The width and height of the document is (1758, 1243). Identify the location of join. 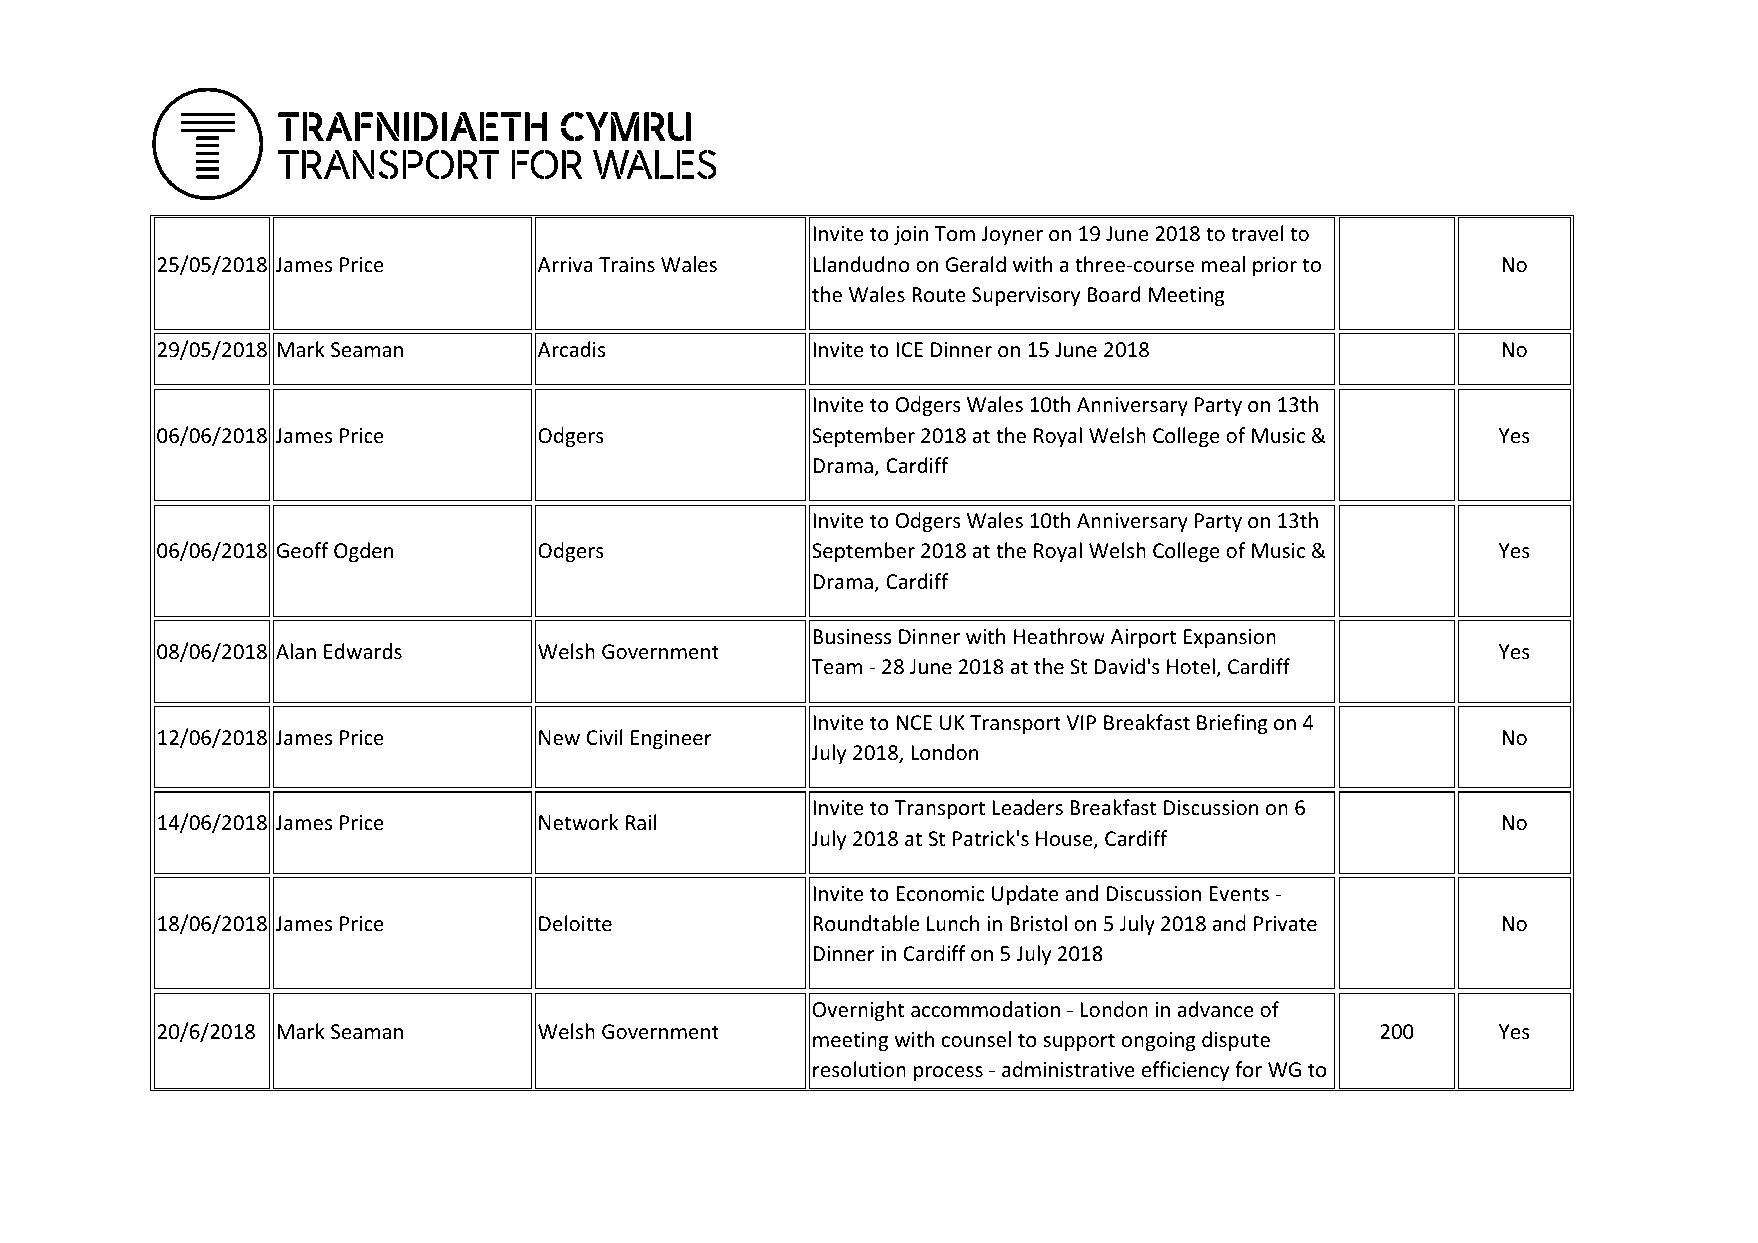
(911, 235).
